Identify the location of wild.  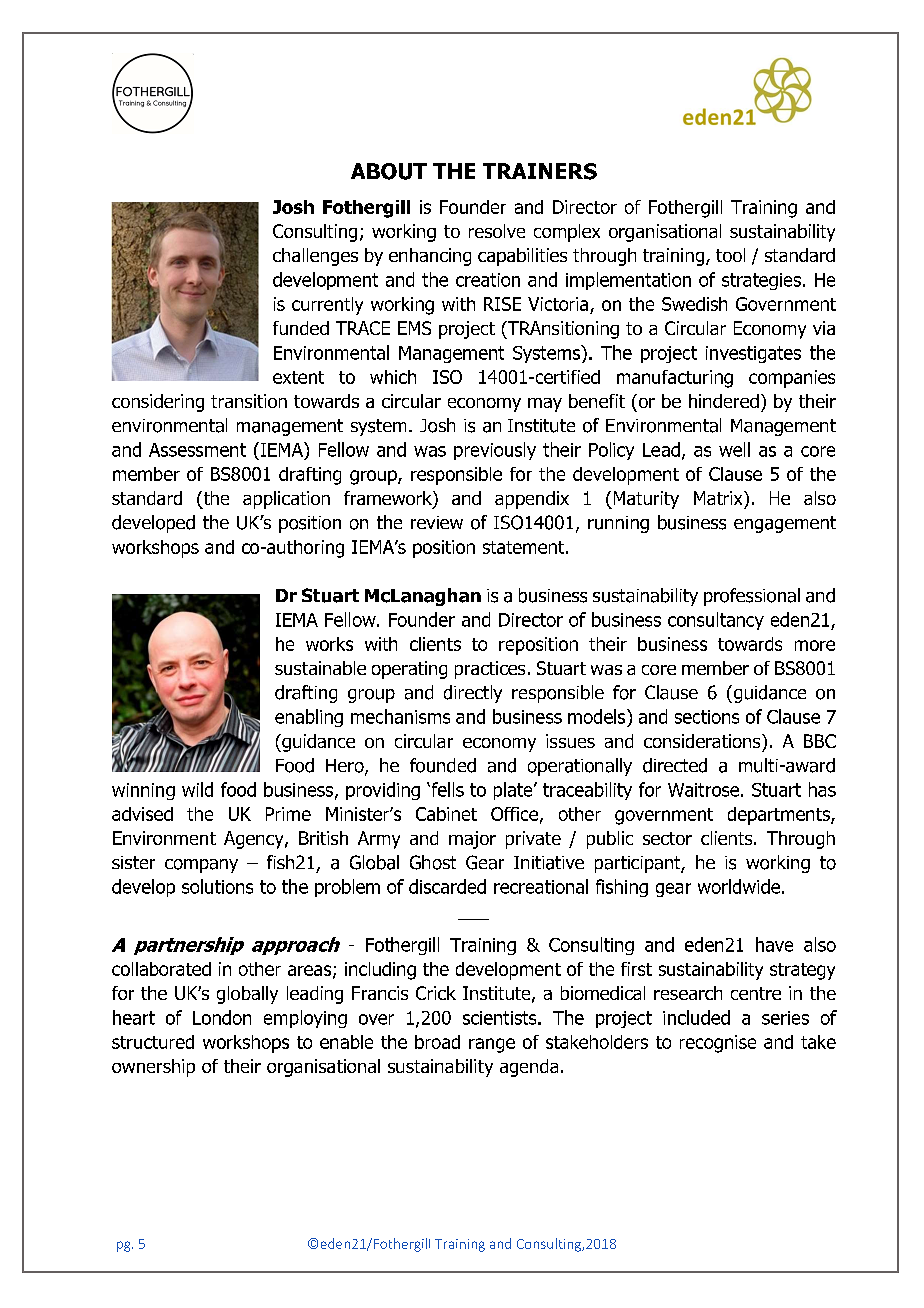
(197, 789).
